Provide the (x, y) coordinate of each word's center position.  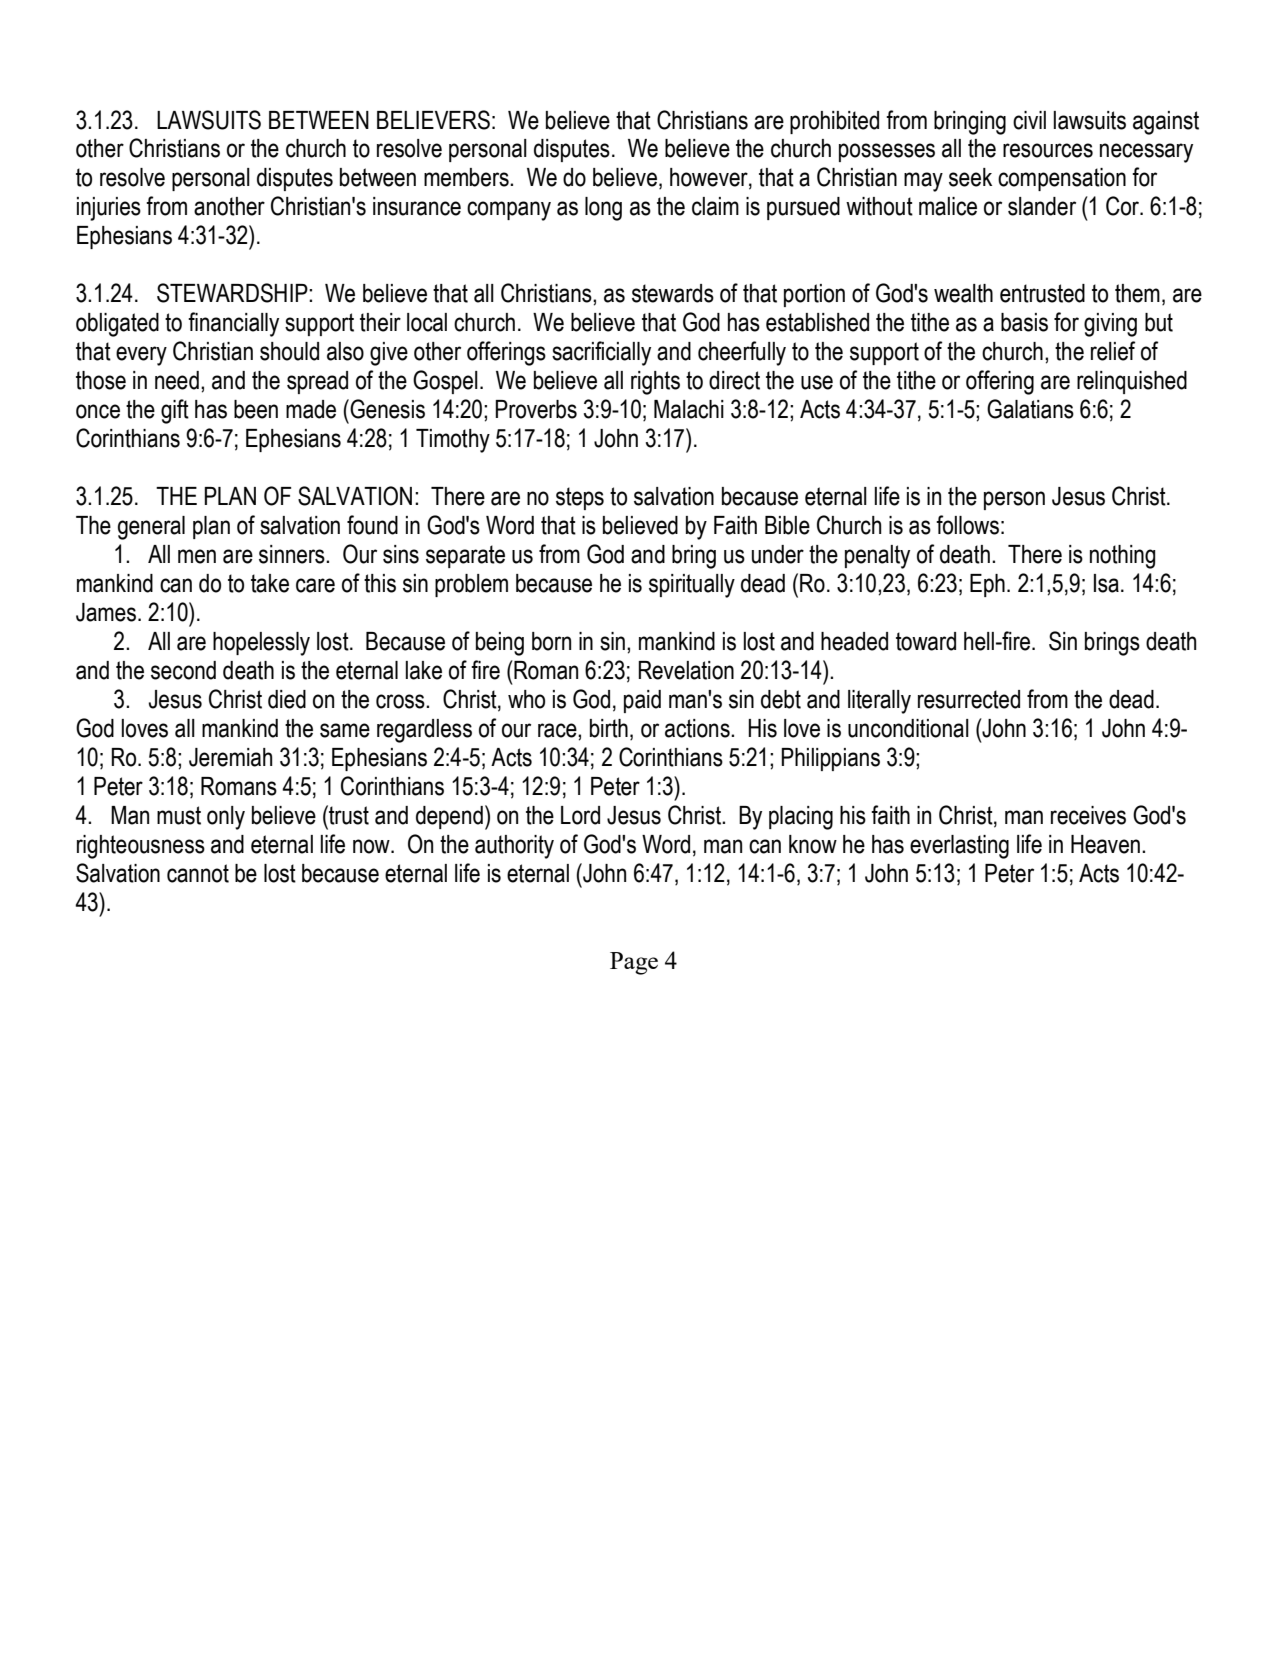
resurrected (969, 699)
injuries (109, 209)
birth (609, 728)
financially (233, 324)
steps (580, 498)
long (603, 209)
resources (1048, 150)
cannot (198, 873)
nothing (1122, 557)
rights (655, 383)
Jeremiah (230, 757)
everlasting (959, 847)
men (197, 556)
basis (1024, 322)
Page (634, 963)
